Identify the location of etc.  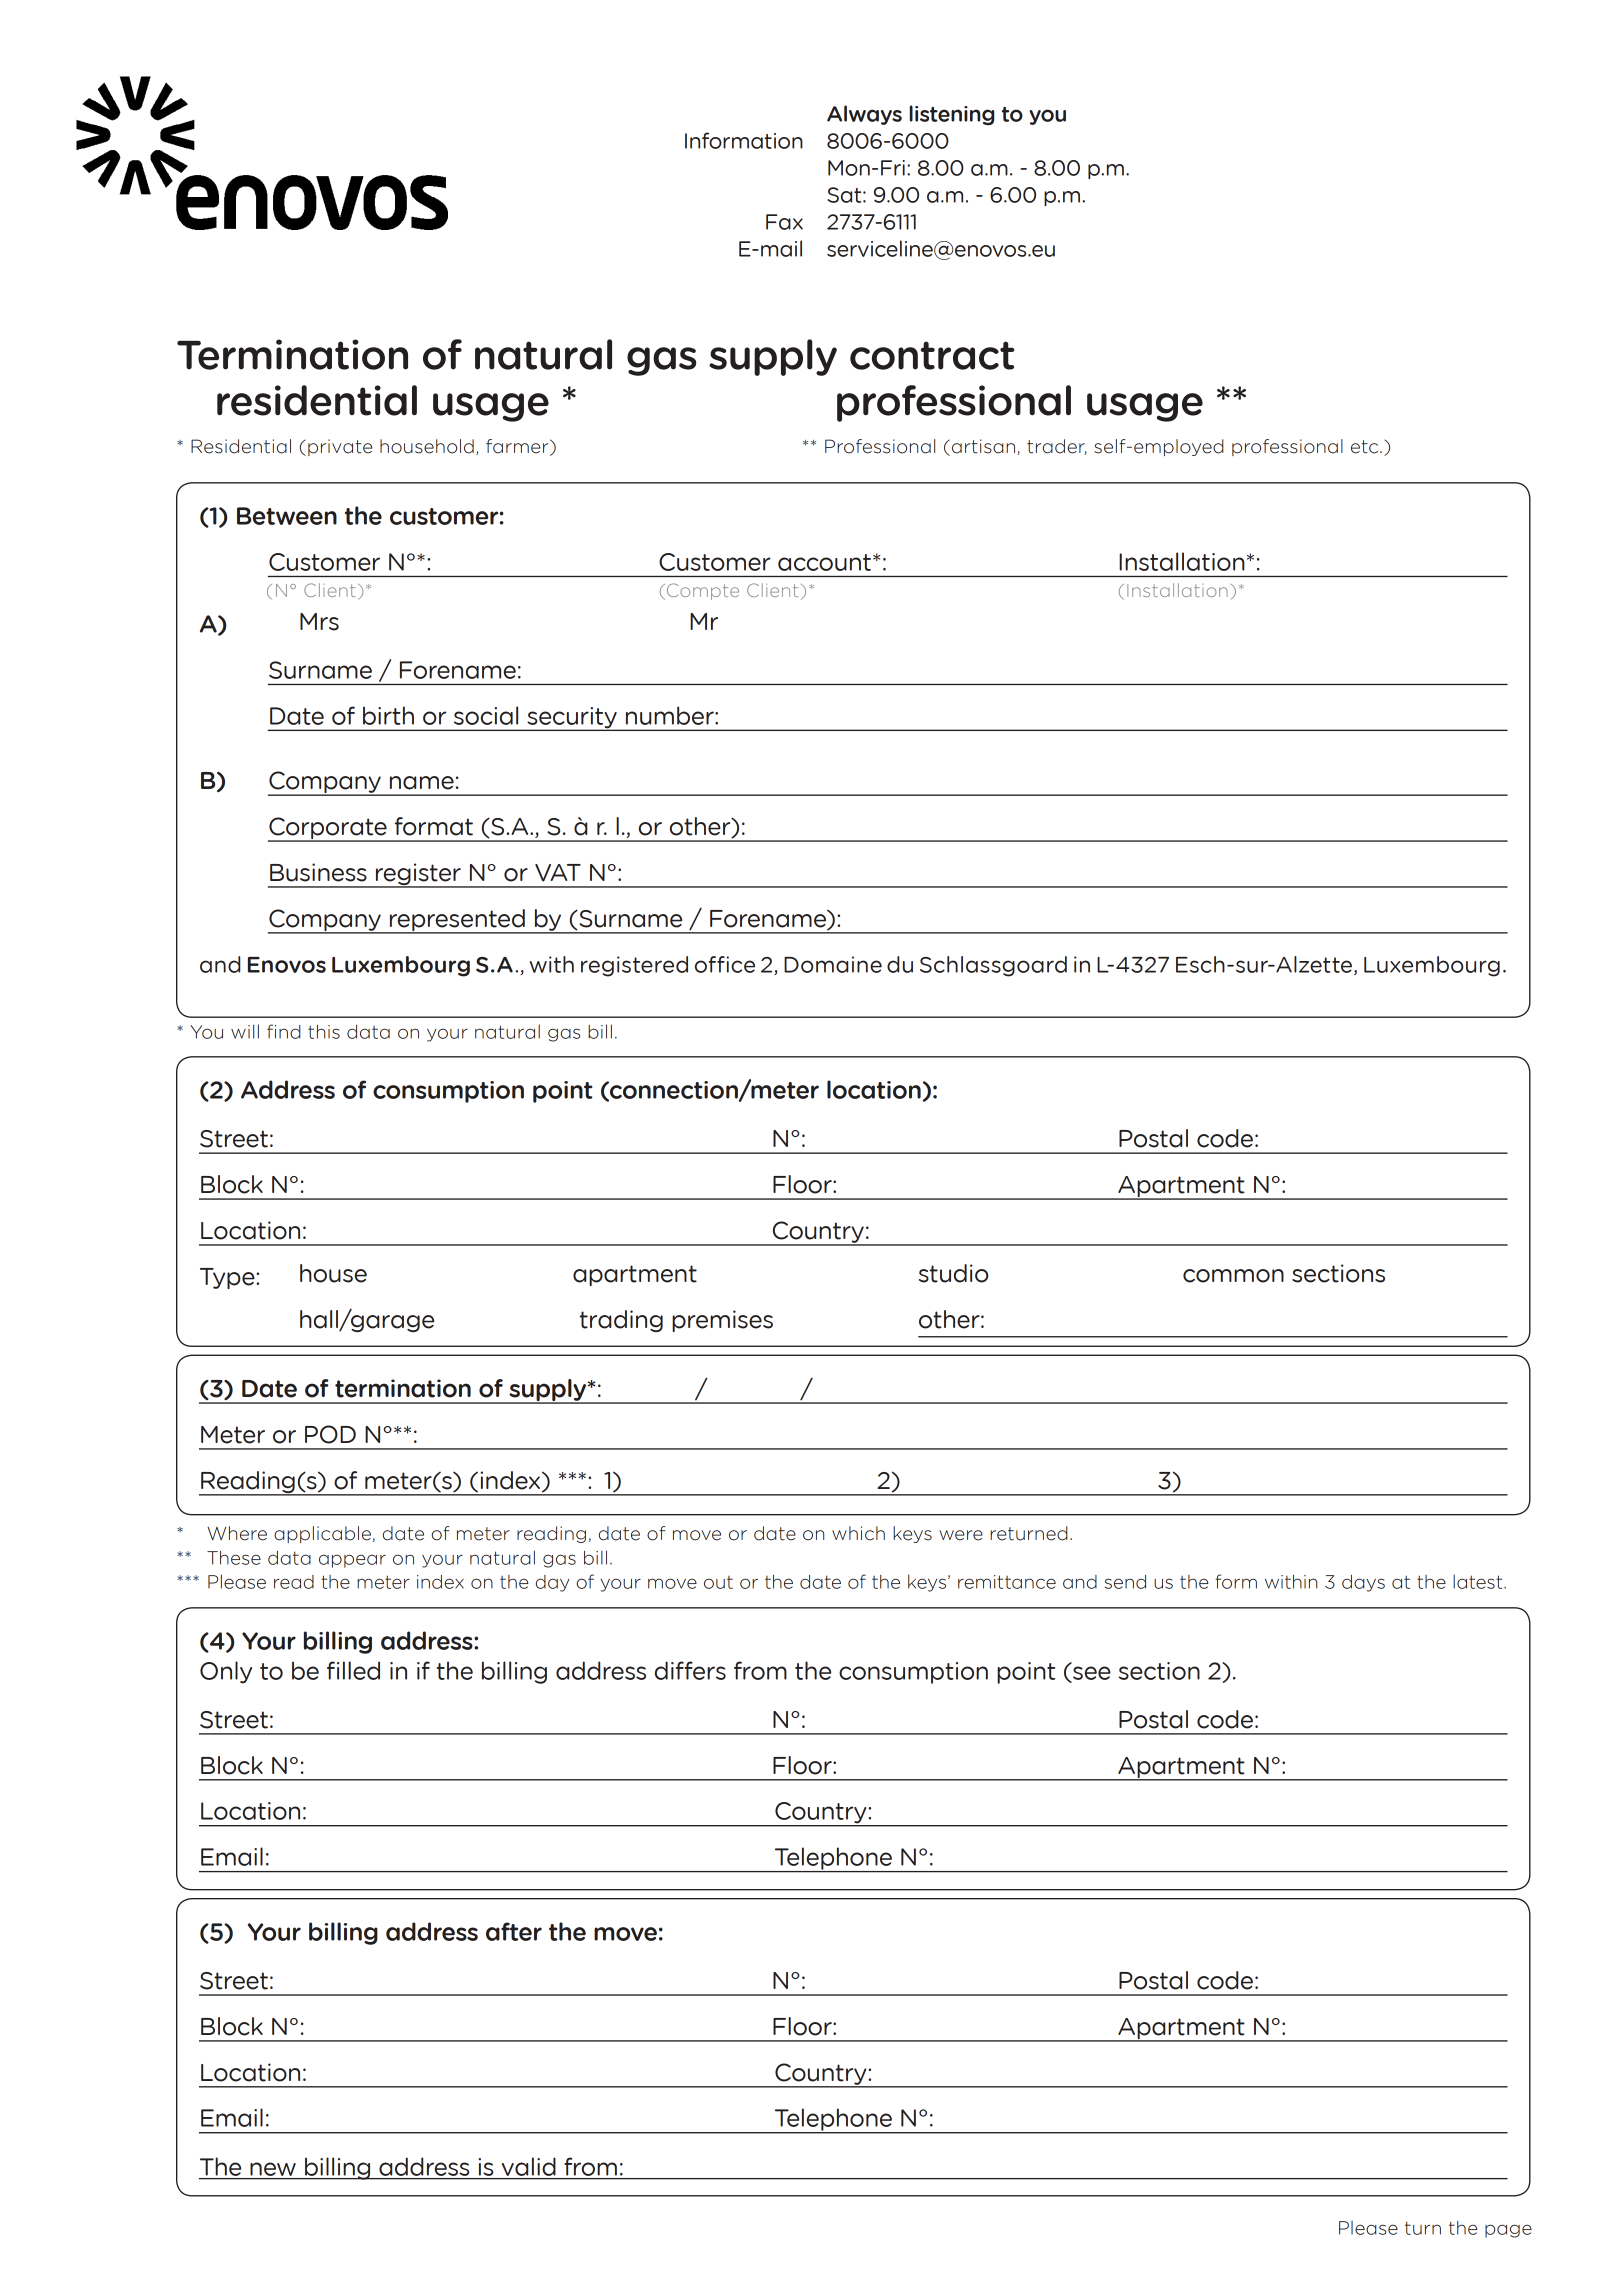
(1366, 447).
